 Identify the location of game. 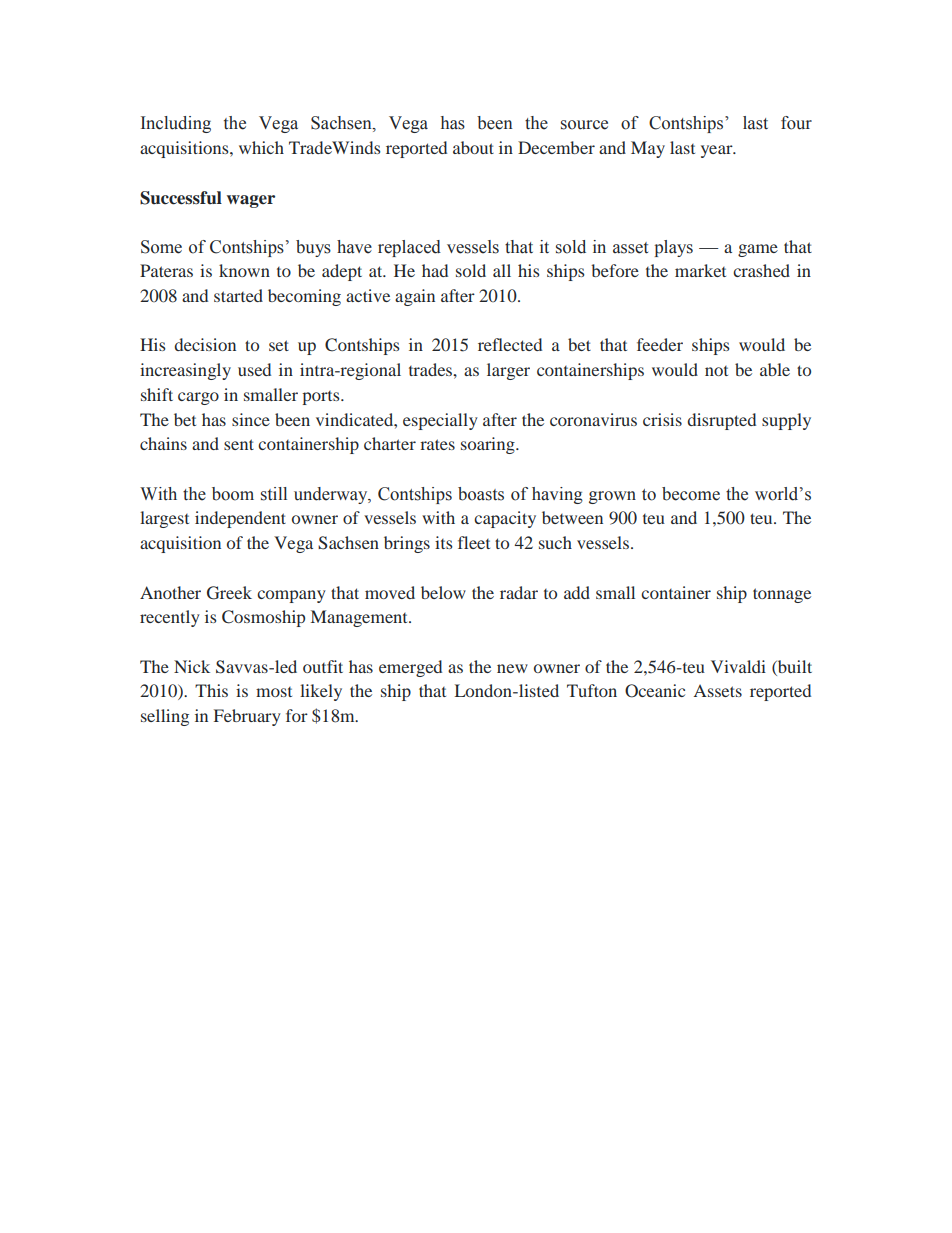
(758, 250).
